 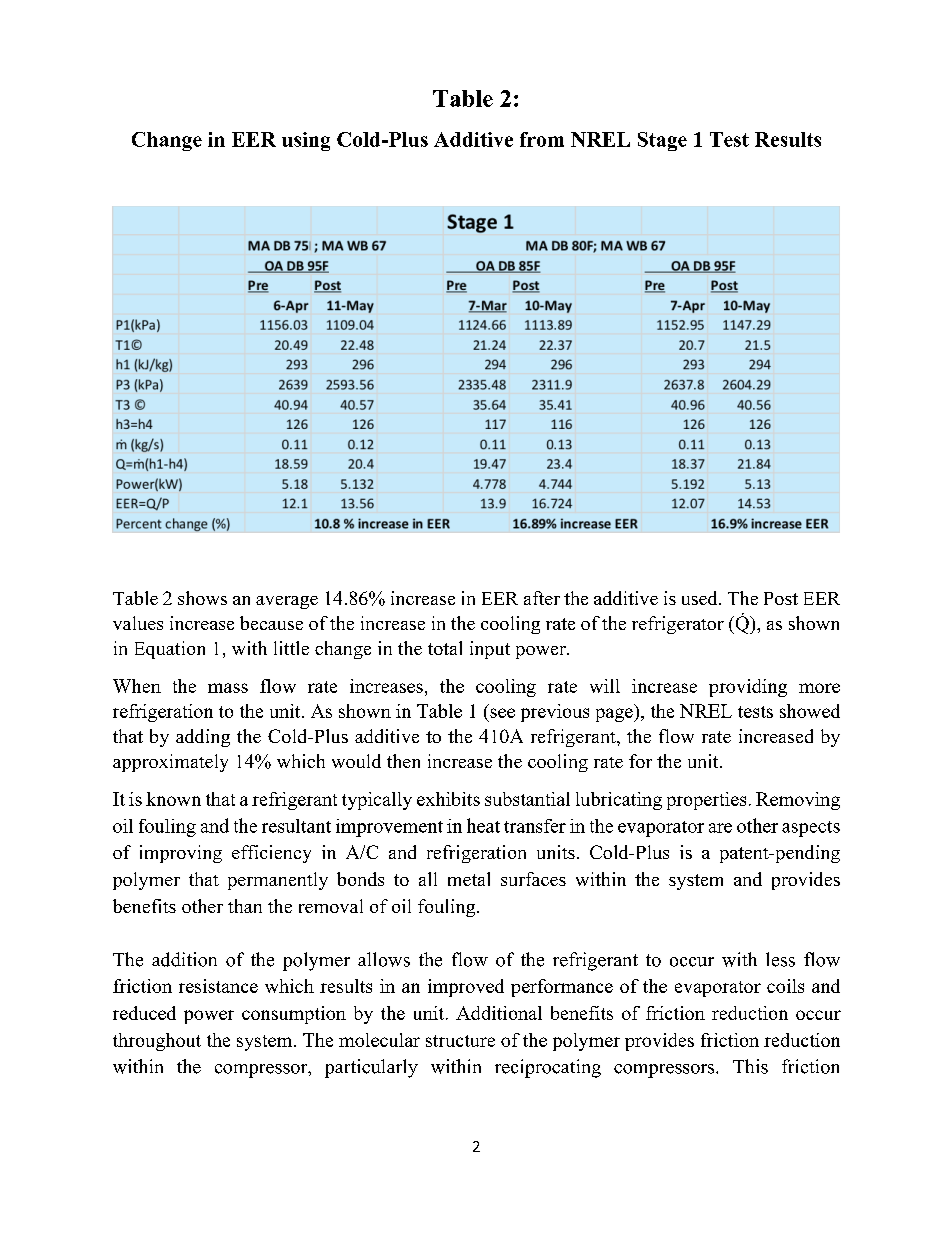 I want to click on used, so click(x=701, y=598).
